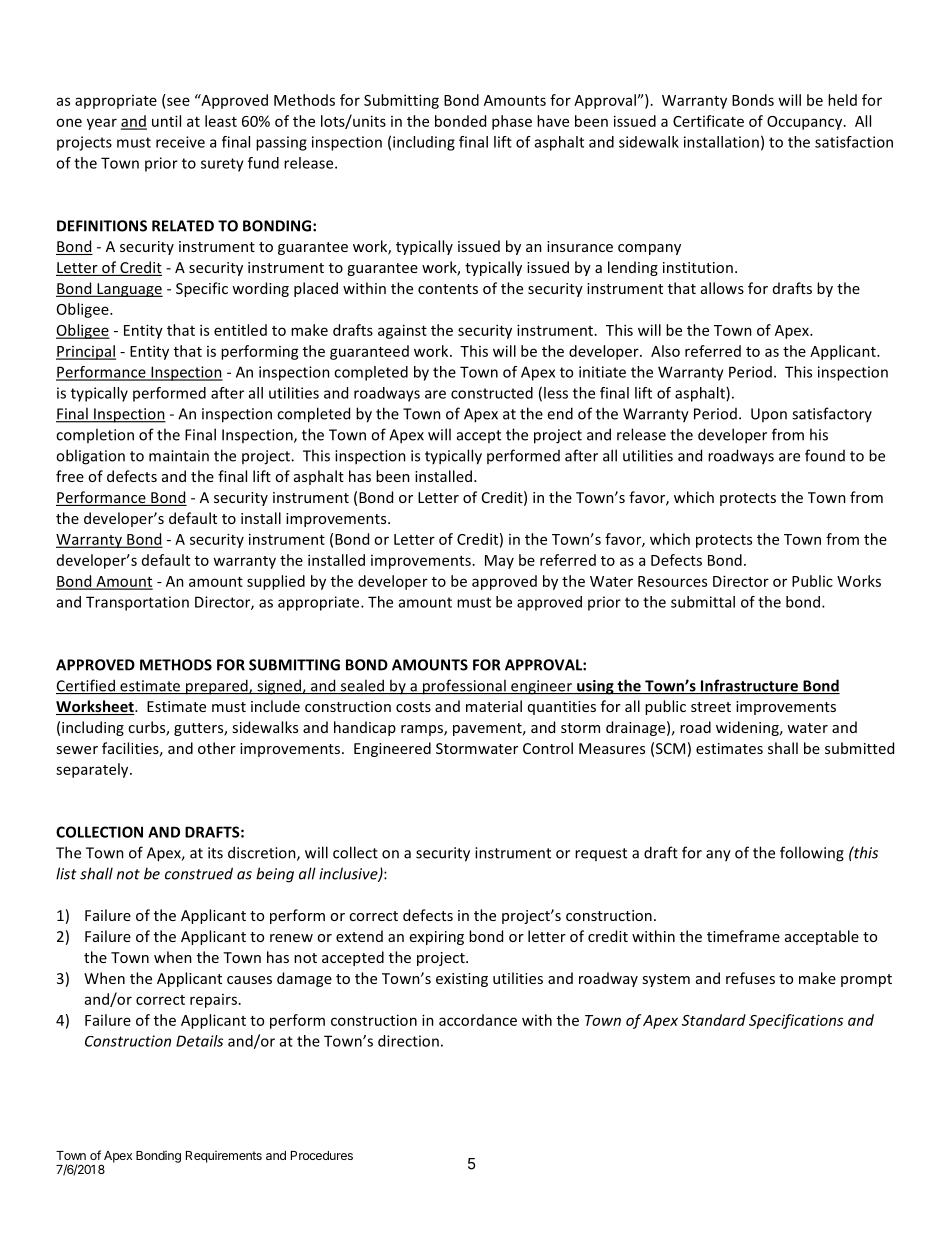 The width and height of the screenshot is (952, 1233). What do you see at coordinates (224, 1157) in the screenshot?
I see `Requirements` at bounding box center [224, 1157].
